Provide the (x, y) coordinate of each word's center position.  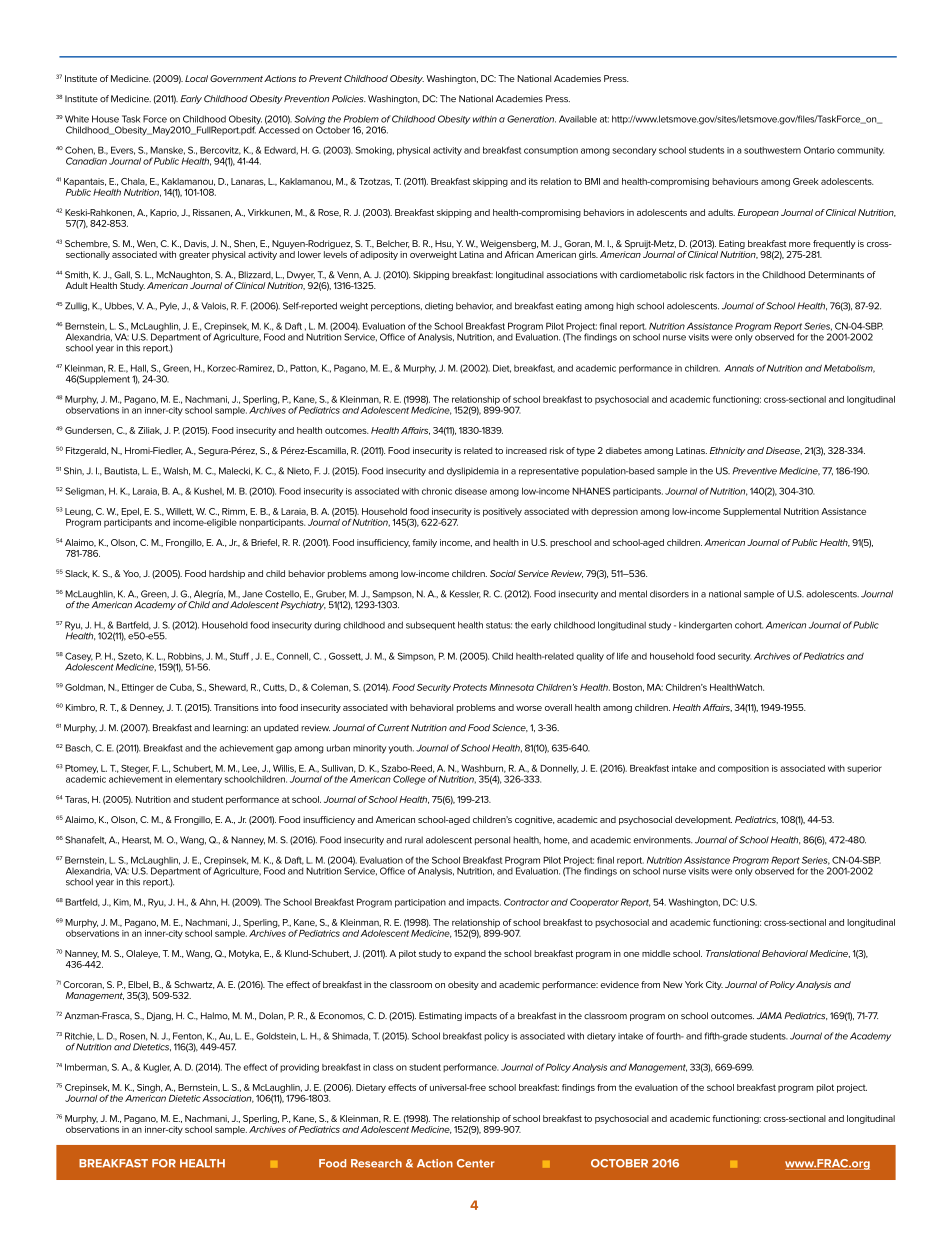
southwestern (772, 150)
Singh (149, 1088)
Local (196, 78)
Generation (531, 119)
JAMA (769, 1016)
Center (475, 1163)
